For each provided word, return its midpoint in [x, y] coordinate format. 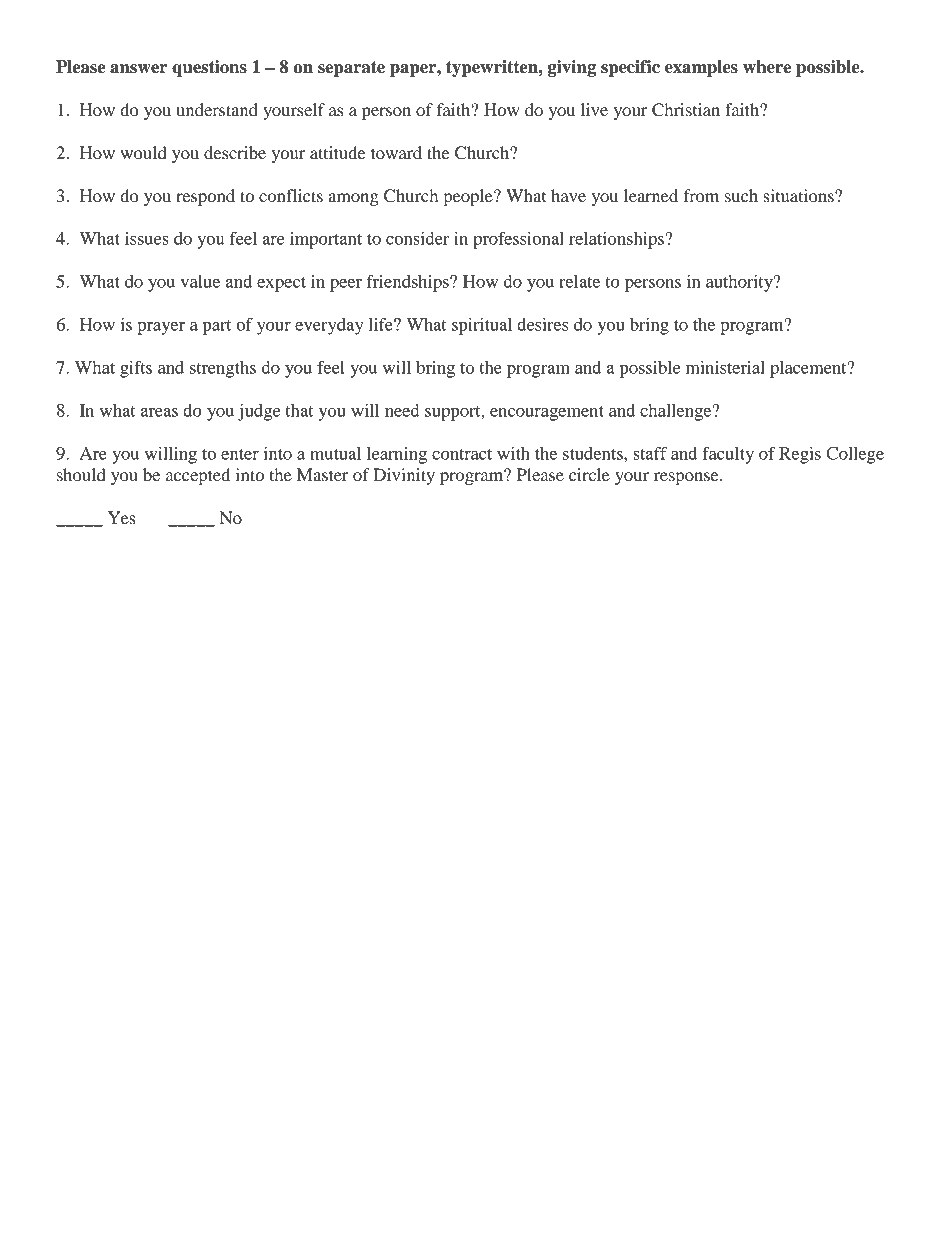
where [767, 67]
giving [572, 68]
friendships [409, 283]
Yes [122, 517]
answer [139, 69]
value [200, 281]
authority [740, 283]
